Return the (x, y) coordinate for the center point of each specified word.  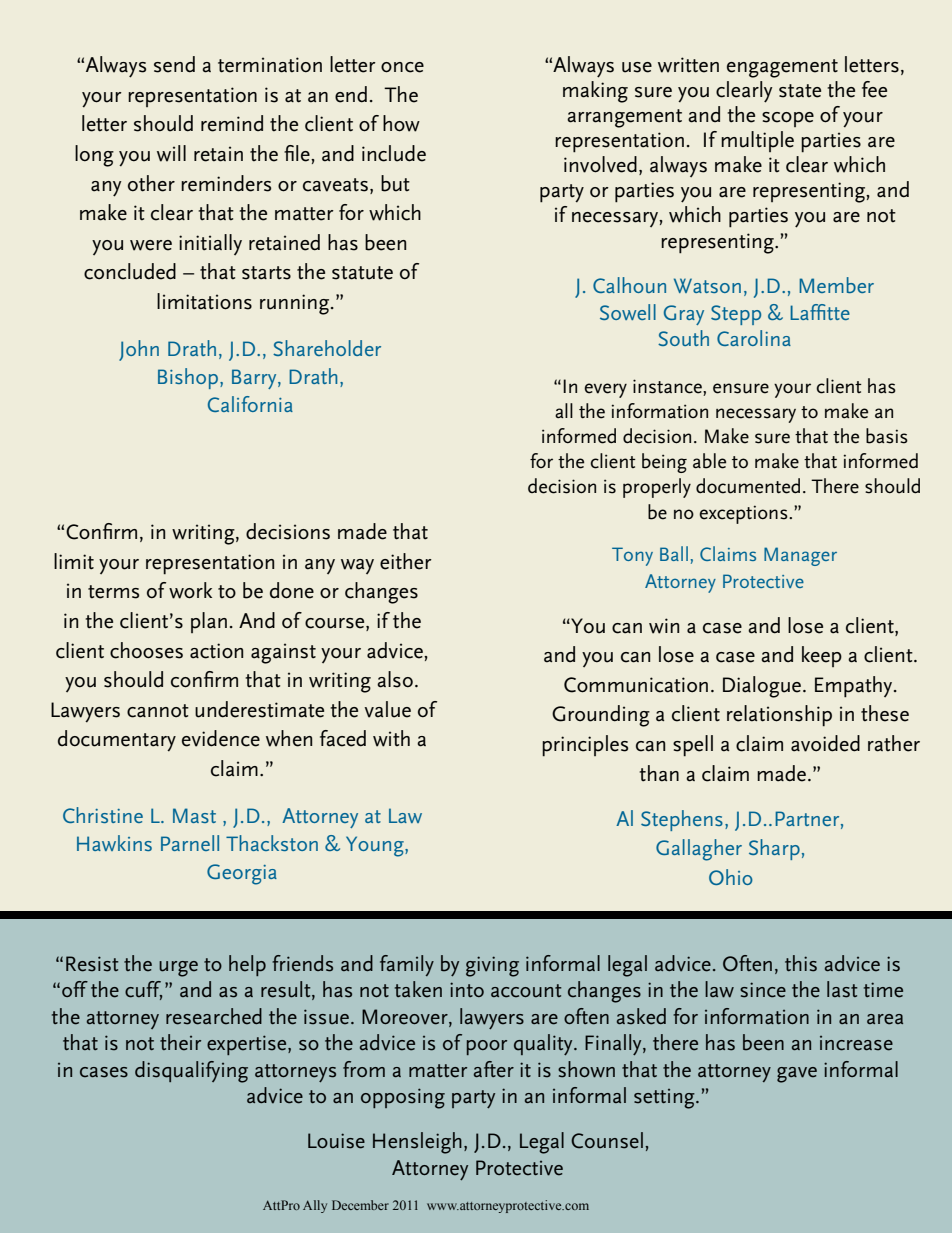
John (139, 350)
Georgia (242, 874)
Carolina (754, 338)
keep (822, 656)
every (605, 390)
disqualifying (191, 1072)
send (174, 64)
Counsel (607, 1140)
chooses (146, 650)
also (395, 679)
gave (797, 1075)
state (800, 91)
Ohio (731, 877)
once (402, 67)
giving (492, 966)
